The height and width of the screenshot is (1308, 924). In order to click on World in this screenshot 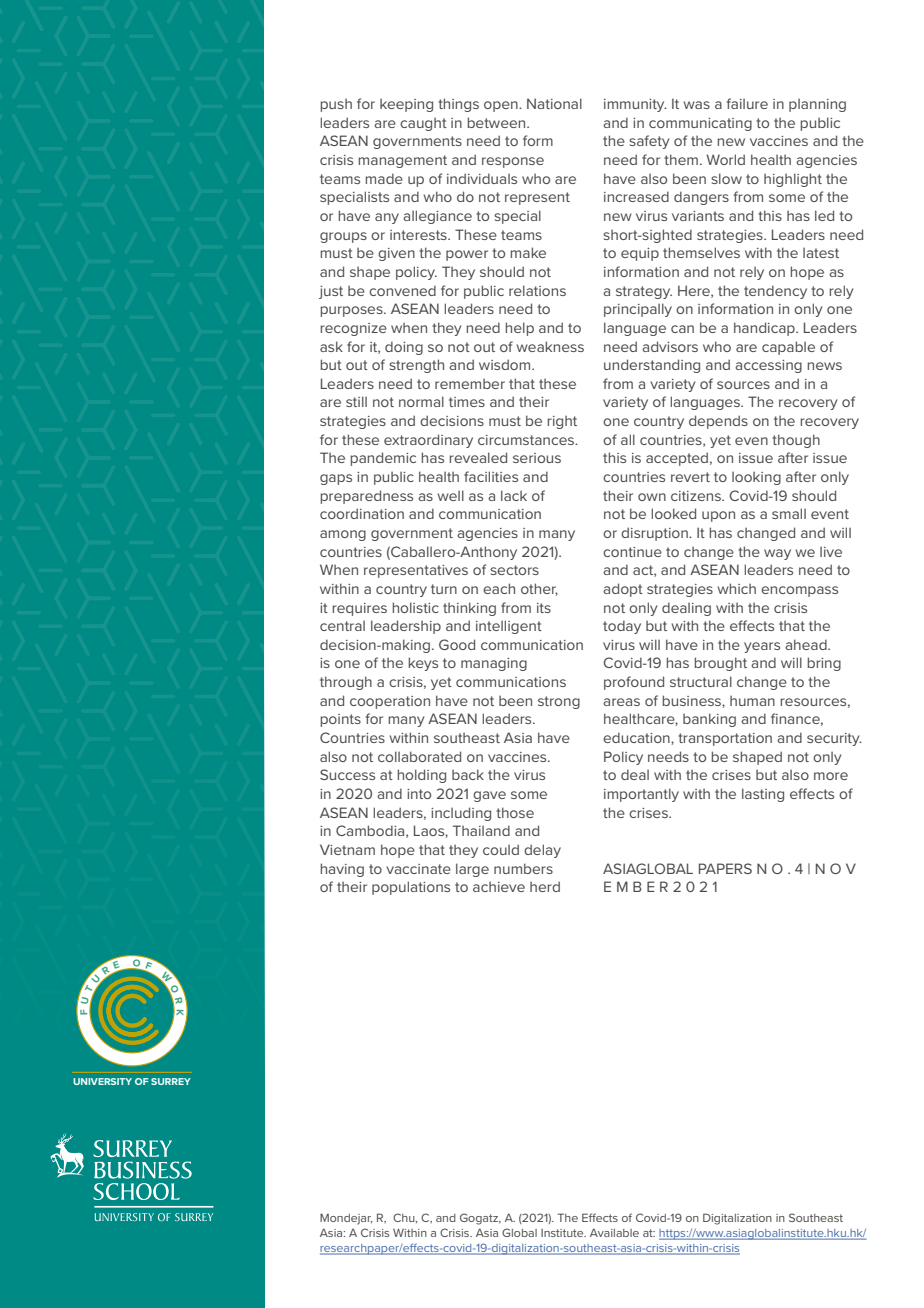, I will do `click(725, 159)`.
